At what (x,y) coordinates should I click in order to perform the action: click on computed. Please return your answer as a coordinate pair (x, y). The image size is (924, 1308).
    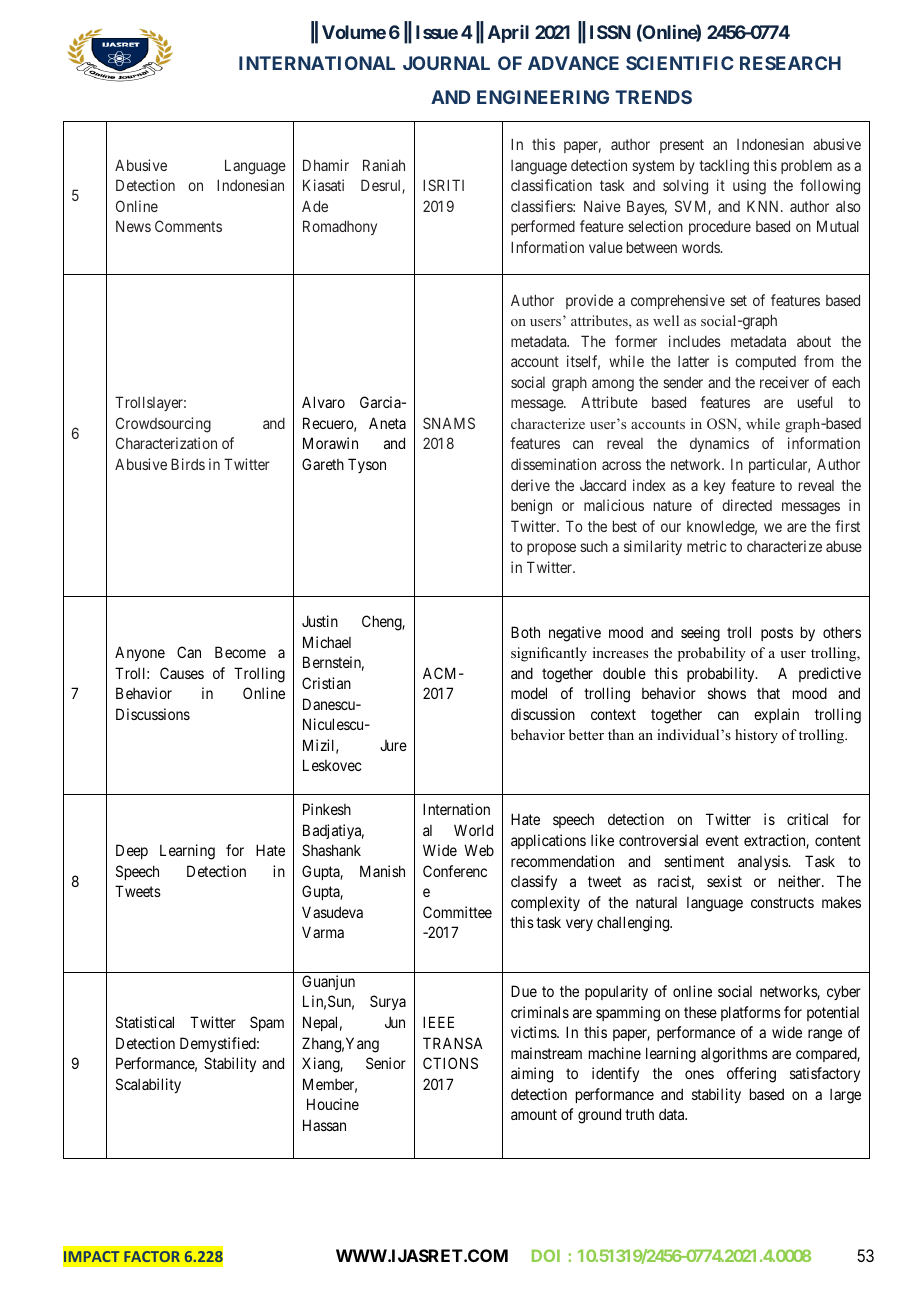
    Looking at the image, I should click on (765, 363).
